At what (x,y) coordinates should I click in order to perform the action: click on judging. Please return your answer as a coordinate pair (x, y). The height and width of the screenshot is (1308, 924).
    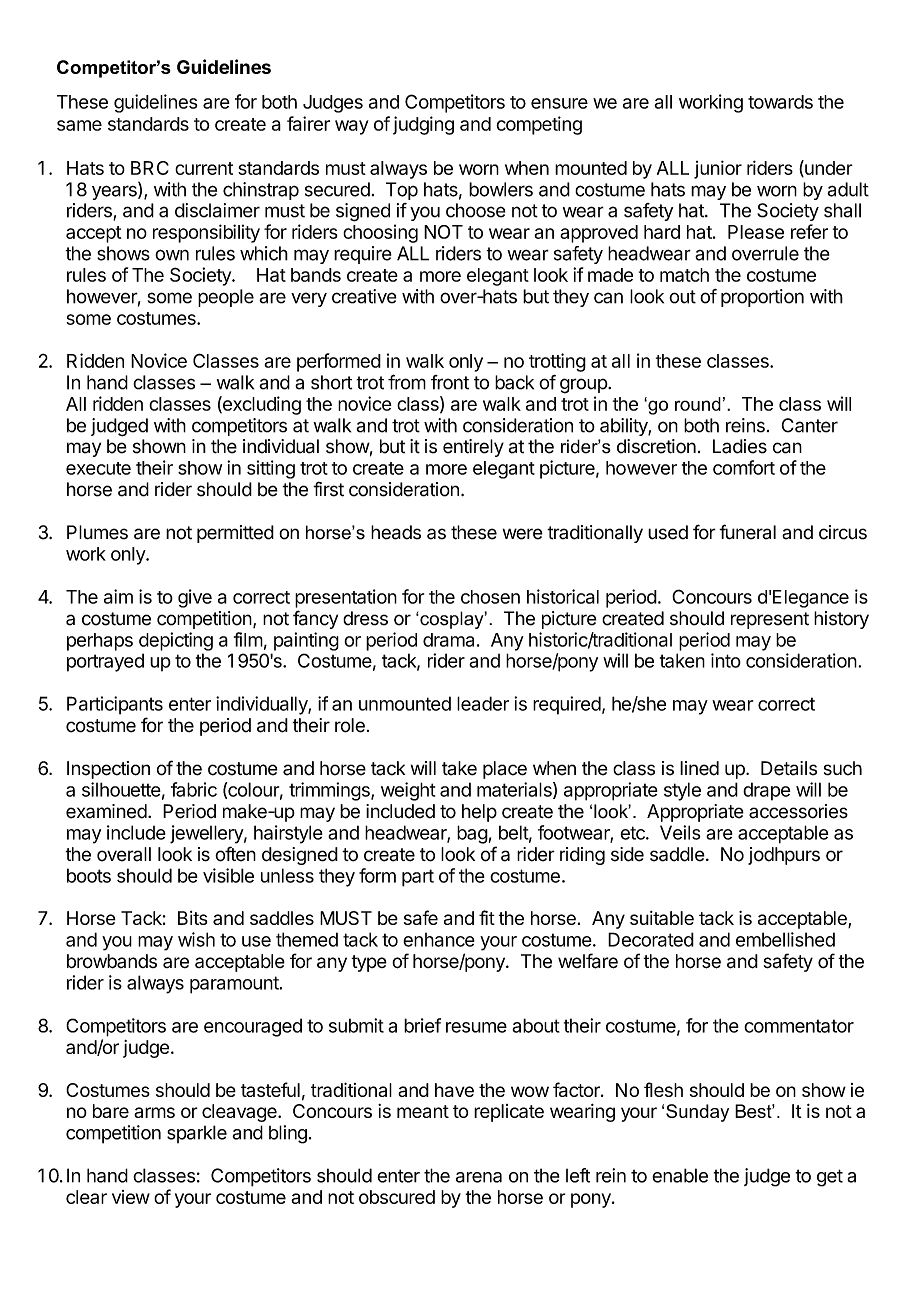
    Looking at the image, I should click on (423, 125).
